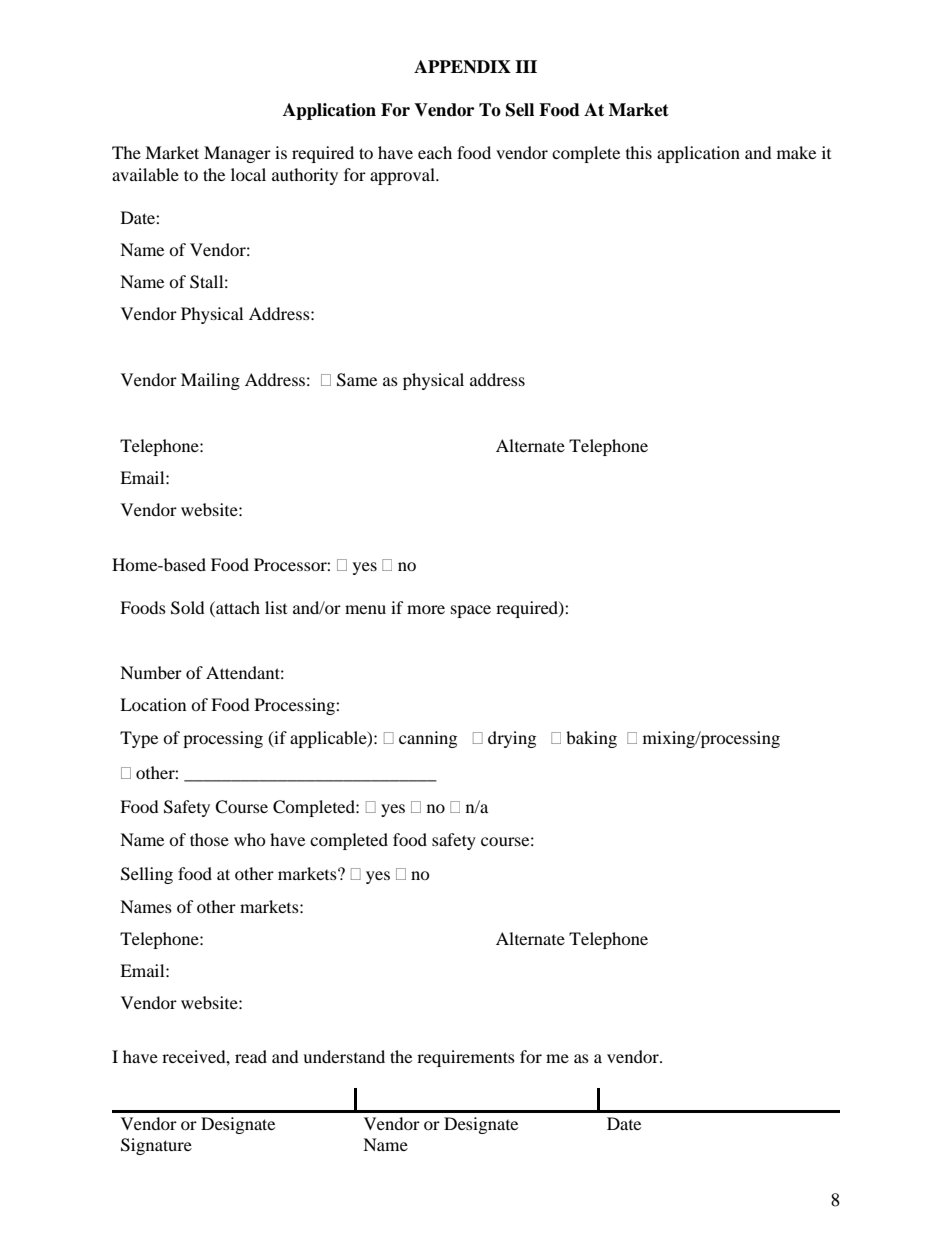  Describe the element at coordinates (466, 1058) in the screenshot. I see `requirements` at that location.
